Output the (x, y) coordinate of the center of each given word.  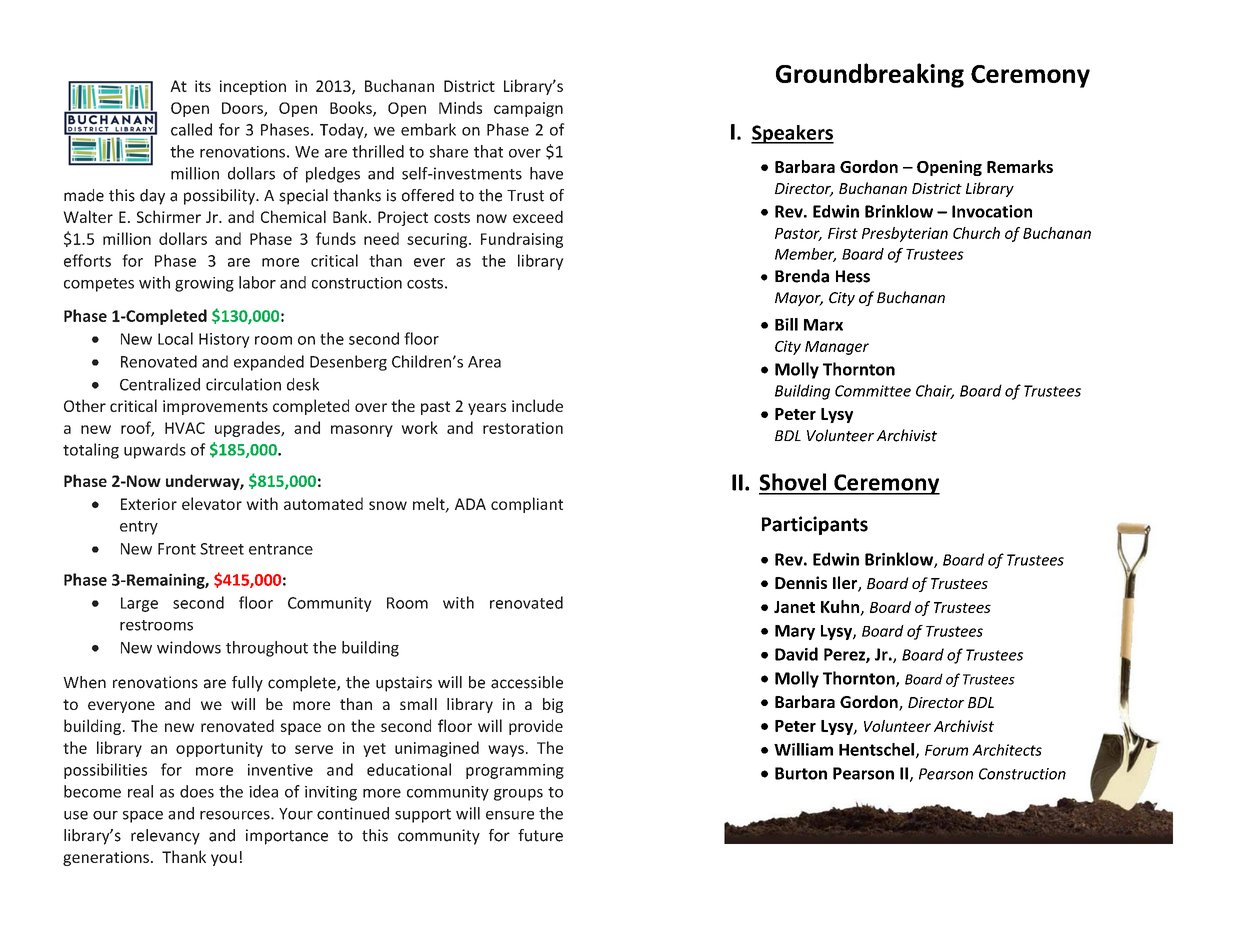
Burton (801, 773)
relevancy (165, 837)
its (203, 86)
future (540, 835)
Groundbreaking (870, 75)
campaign (528, 109)
